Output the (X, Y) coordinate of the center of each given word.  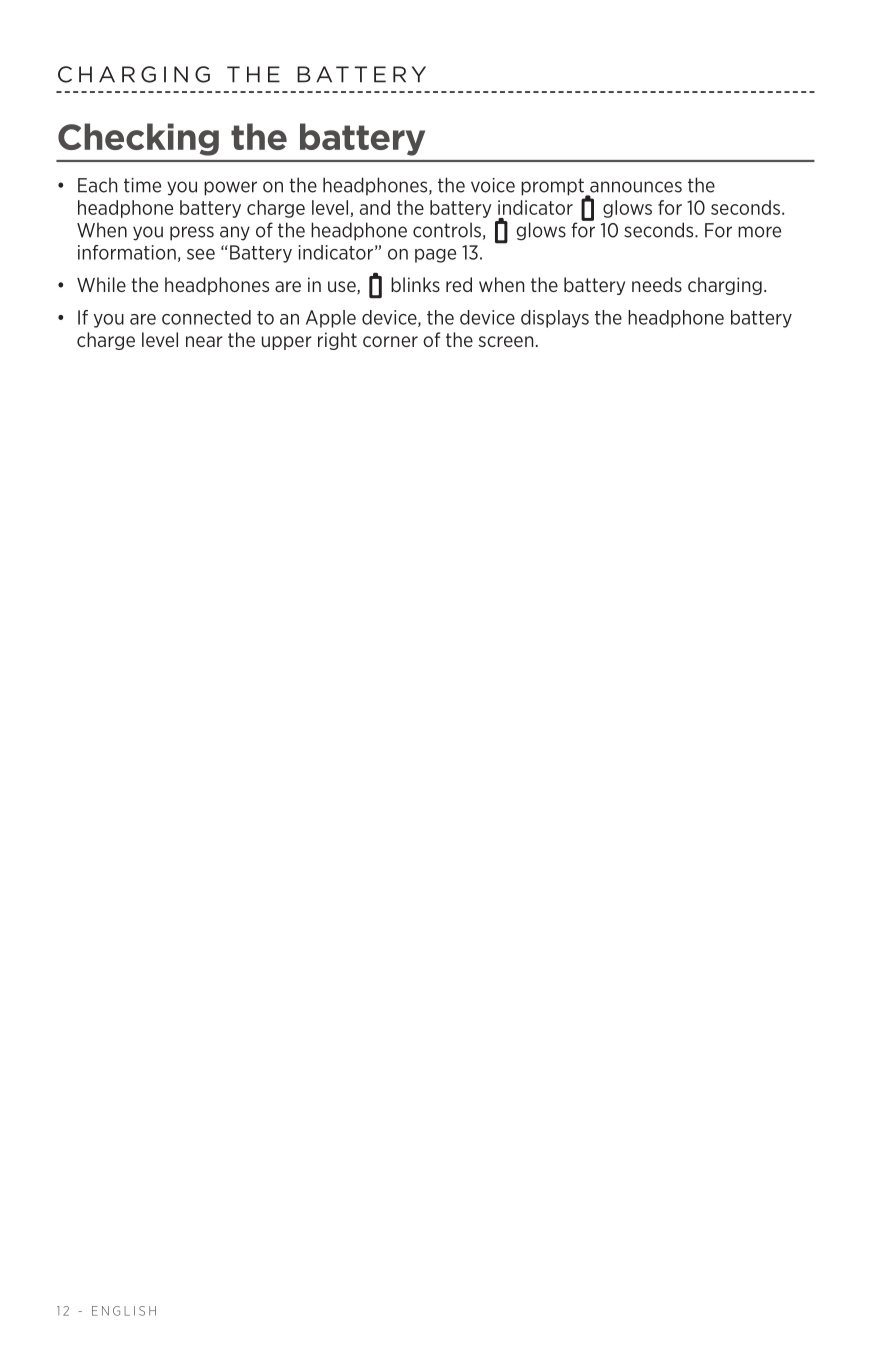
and (375, 207)
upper (287, 343)
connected (206, 317)
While (101, 284)
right (337, 341)
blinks (415, 284)
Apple (331, 319)
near (204, 341)
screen (506, 341)
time (142, 185)
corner (390, 341)
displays (555, 319)
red (459, 284)
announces (636, 187)
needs (657, 284)
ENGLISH (124, 1311)
